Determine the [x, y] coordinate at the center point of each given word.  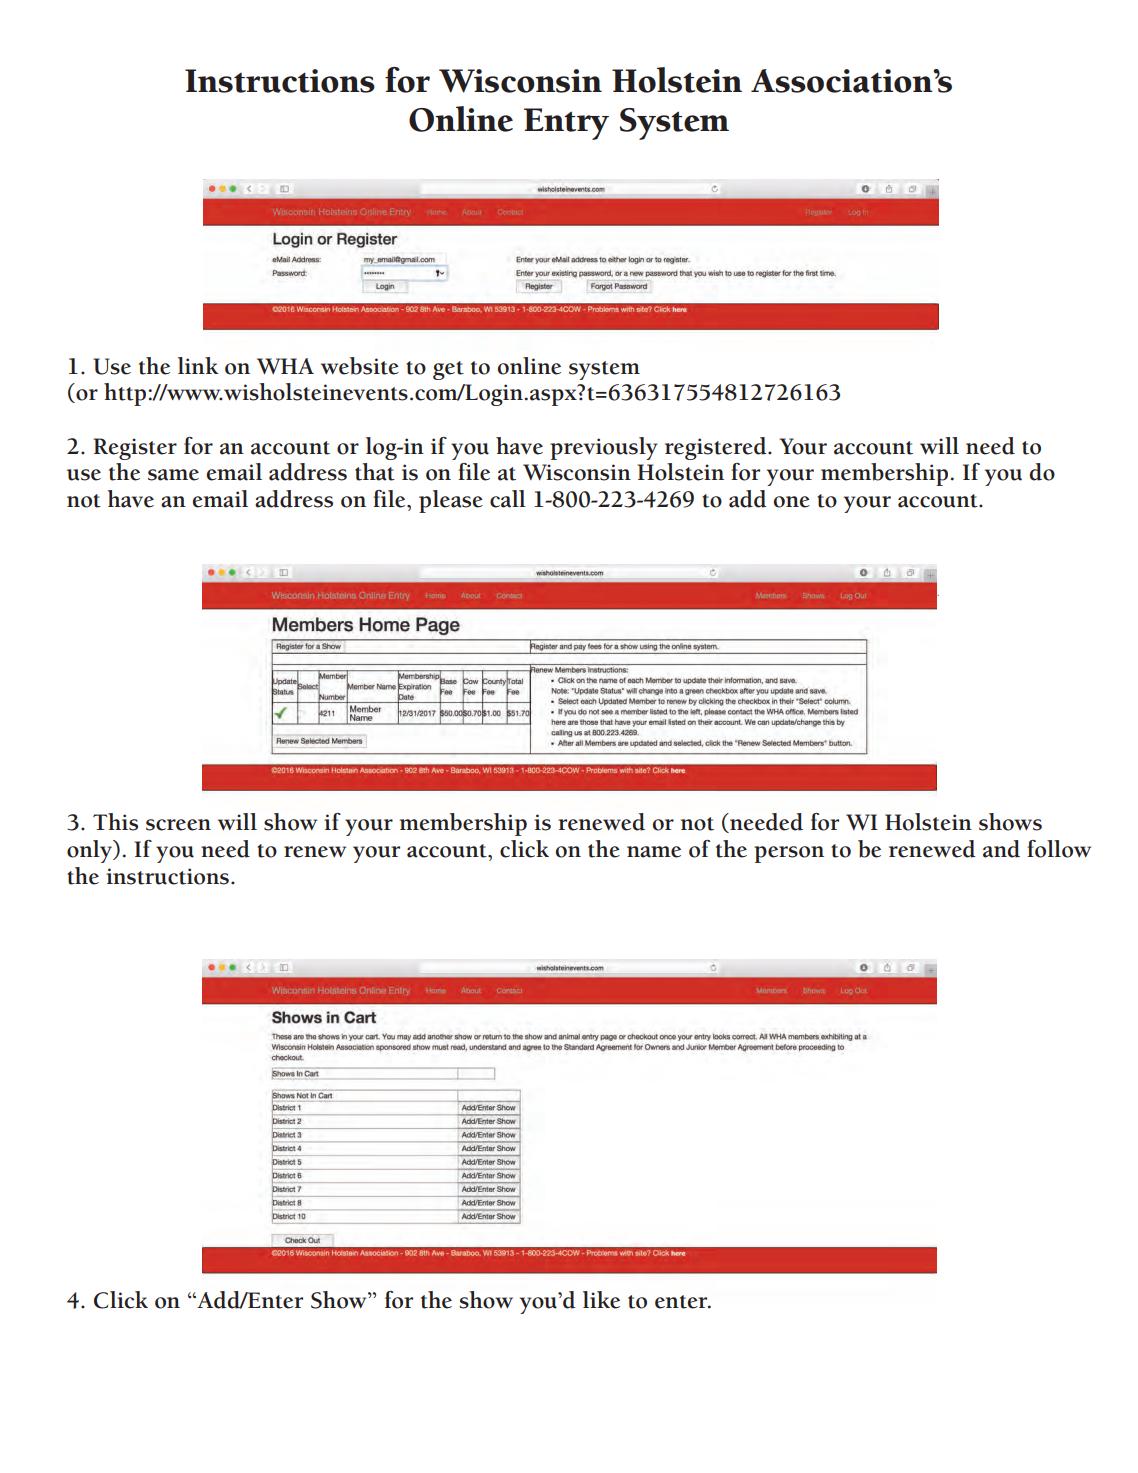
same [173, 475]
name [654, 852]
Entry [566, 124]
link [198, 365]
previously [604, 448]
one [792, 502]
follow [1059, 849]
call [508, 499]
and [1001, 849]
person [789, 854]
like [601, 1300]
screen [178, 825]
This [115, 822]
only [90, 851]
